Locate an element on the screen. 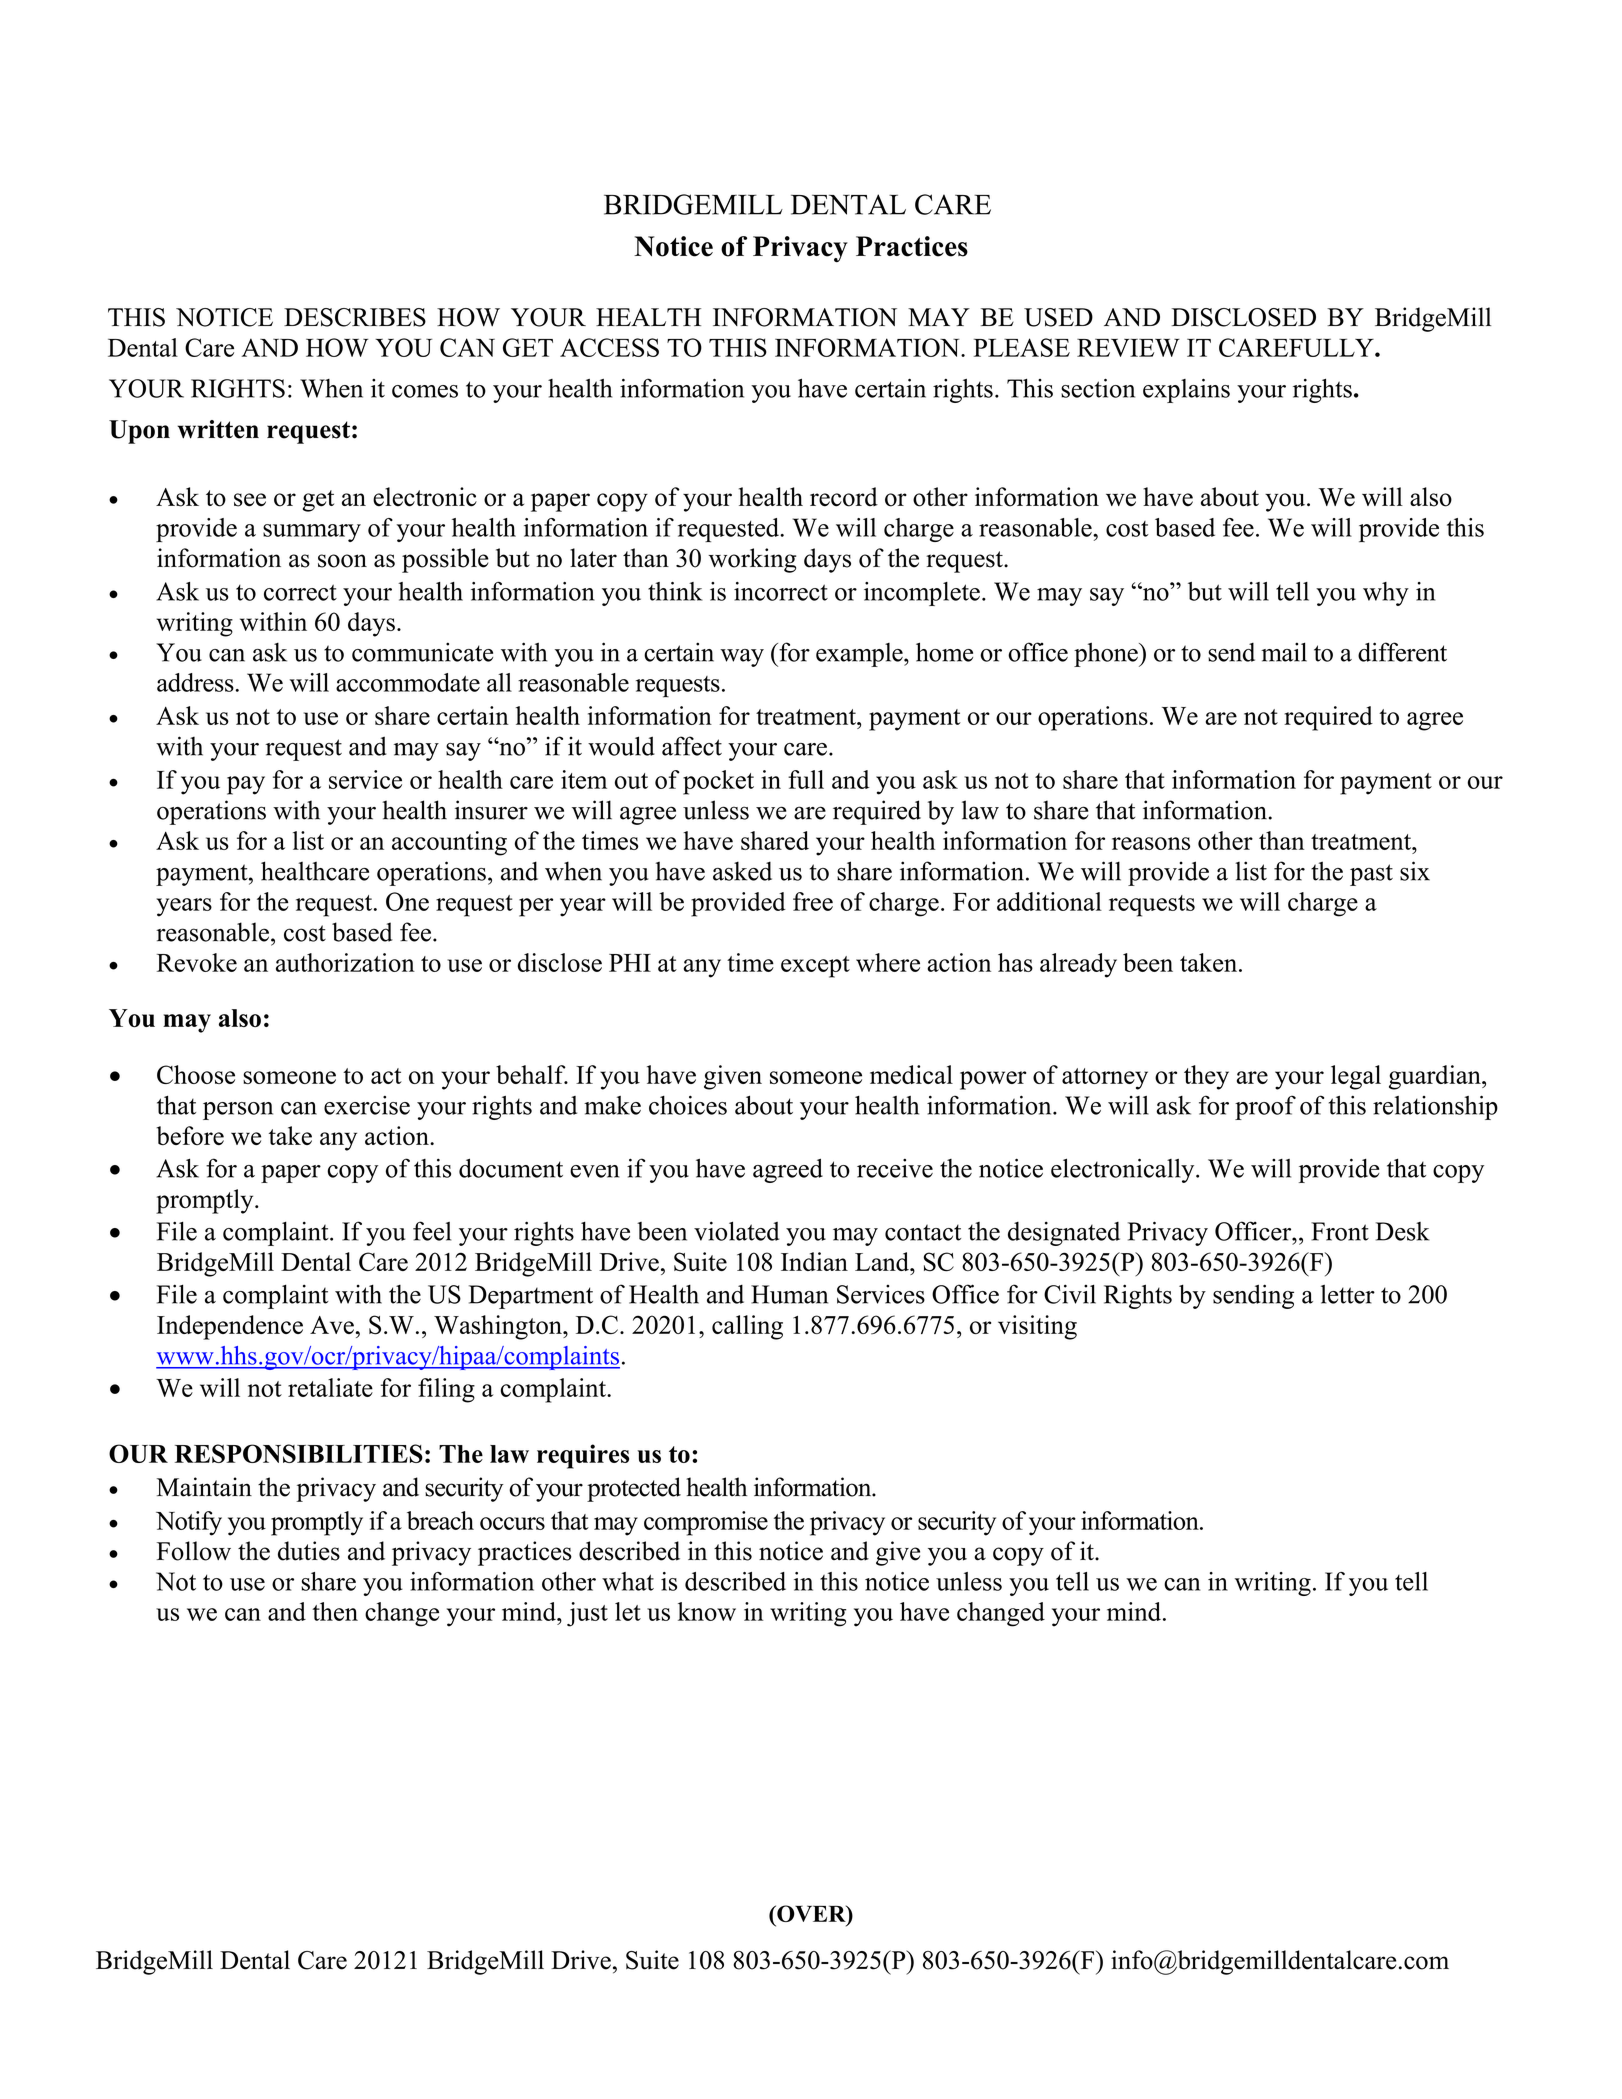 The width and height of the screenshot is (1622, 2099). then is located at coordinates (335, 1611).
